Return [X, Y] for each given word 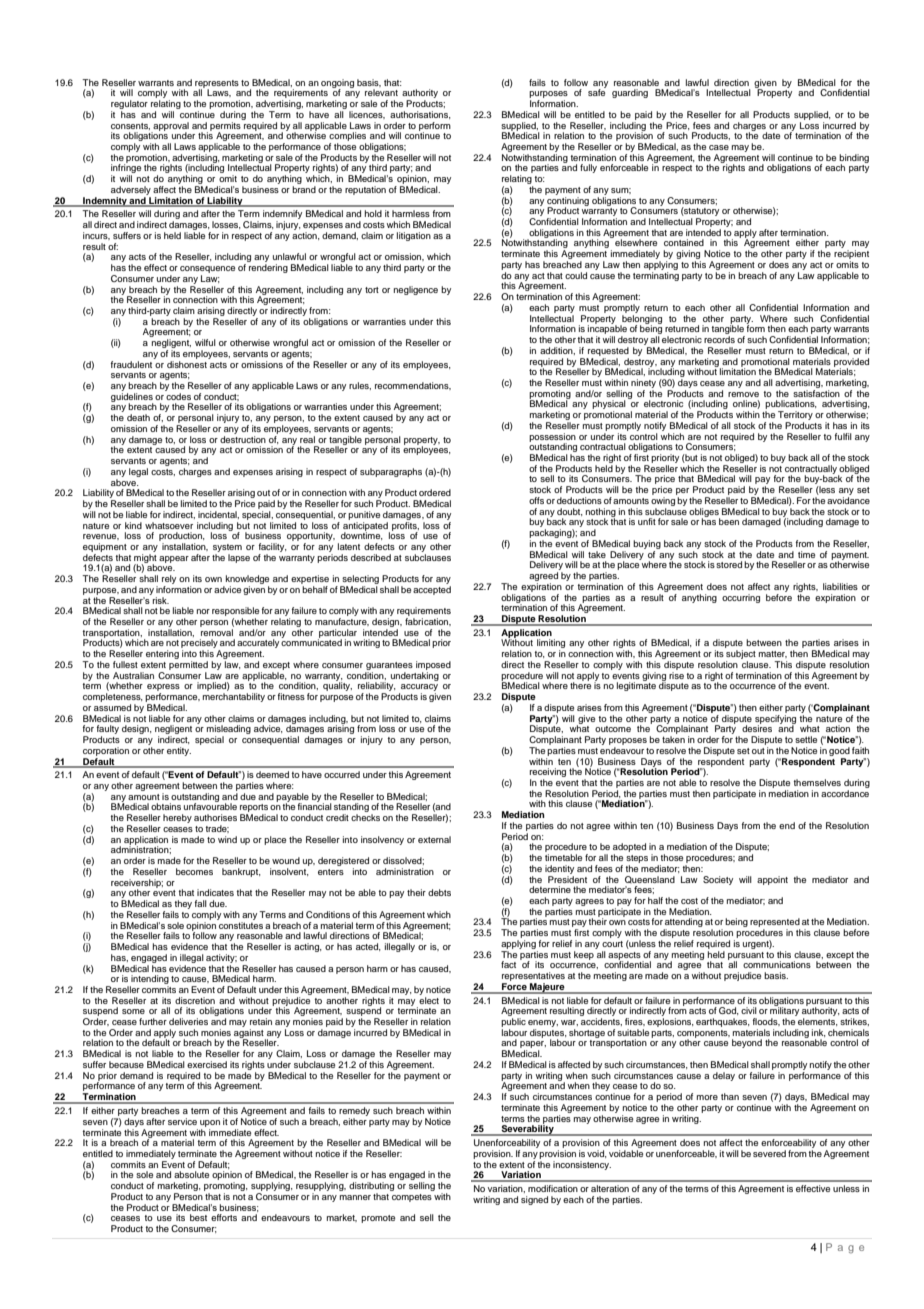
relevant [381, 92]
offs [536, 500]
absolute [191, 1174]
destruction [243, 439]
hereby [177, 818]
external [434, 839]
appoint [772, 880]
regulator [129, 106]
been [729, 521]
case [719, 147]
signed [534, 1200]
